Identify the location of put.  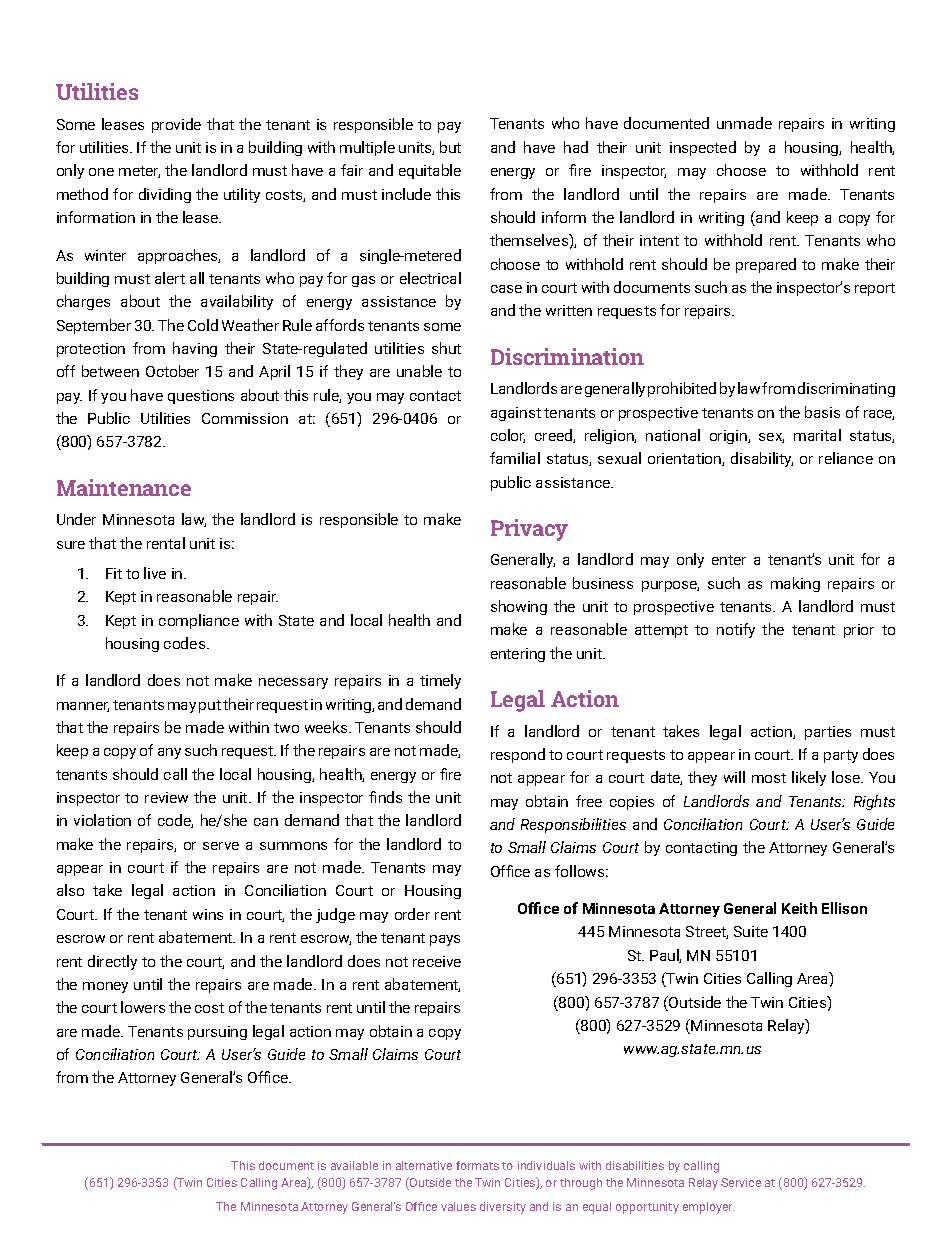
(210, 706).
